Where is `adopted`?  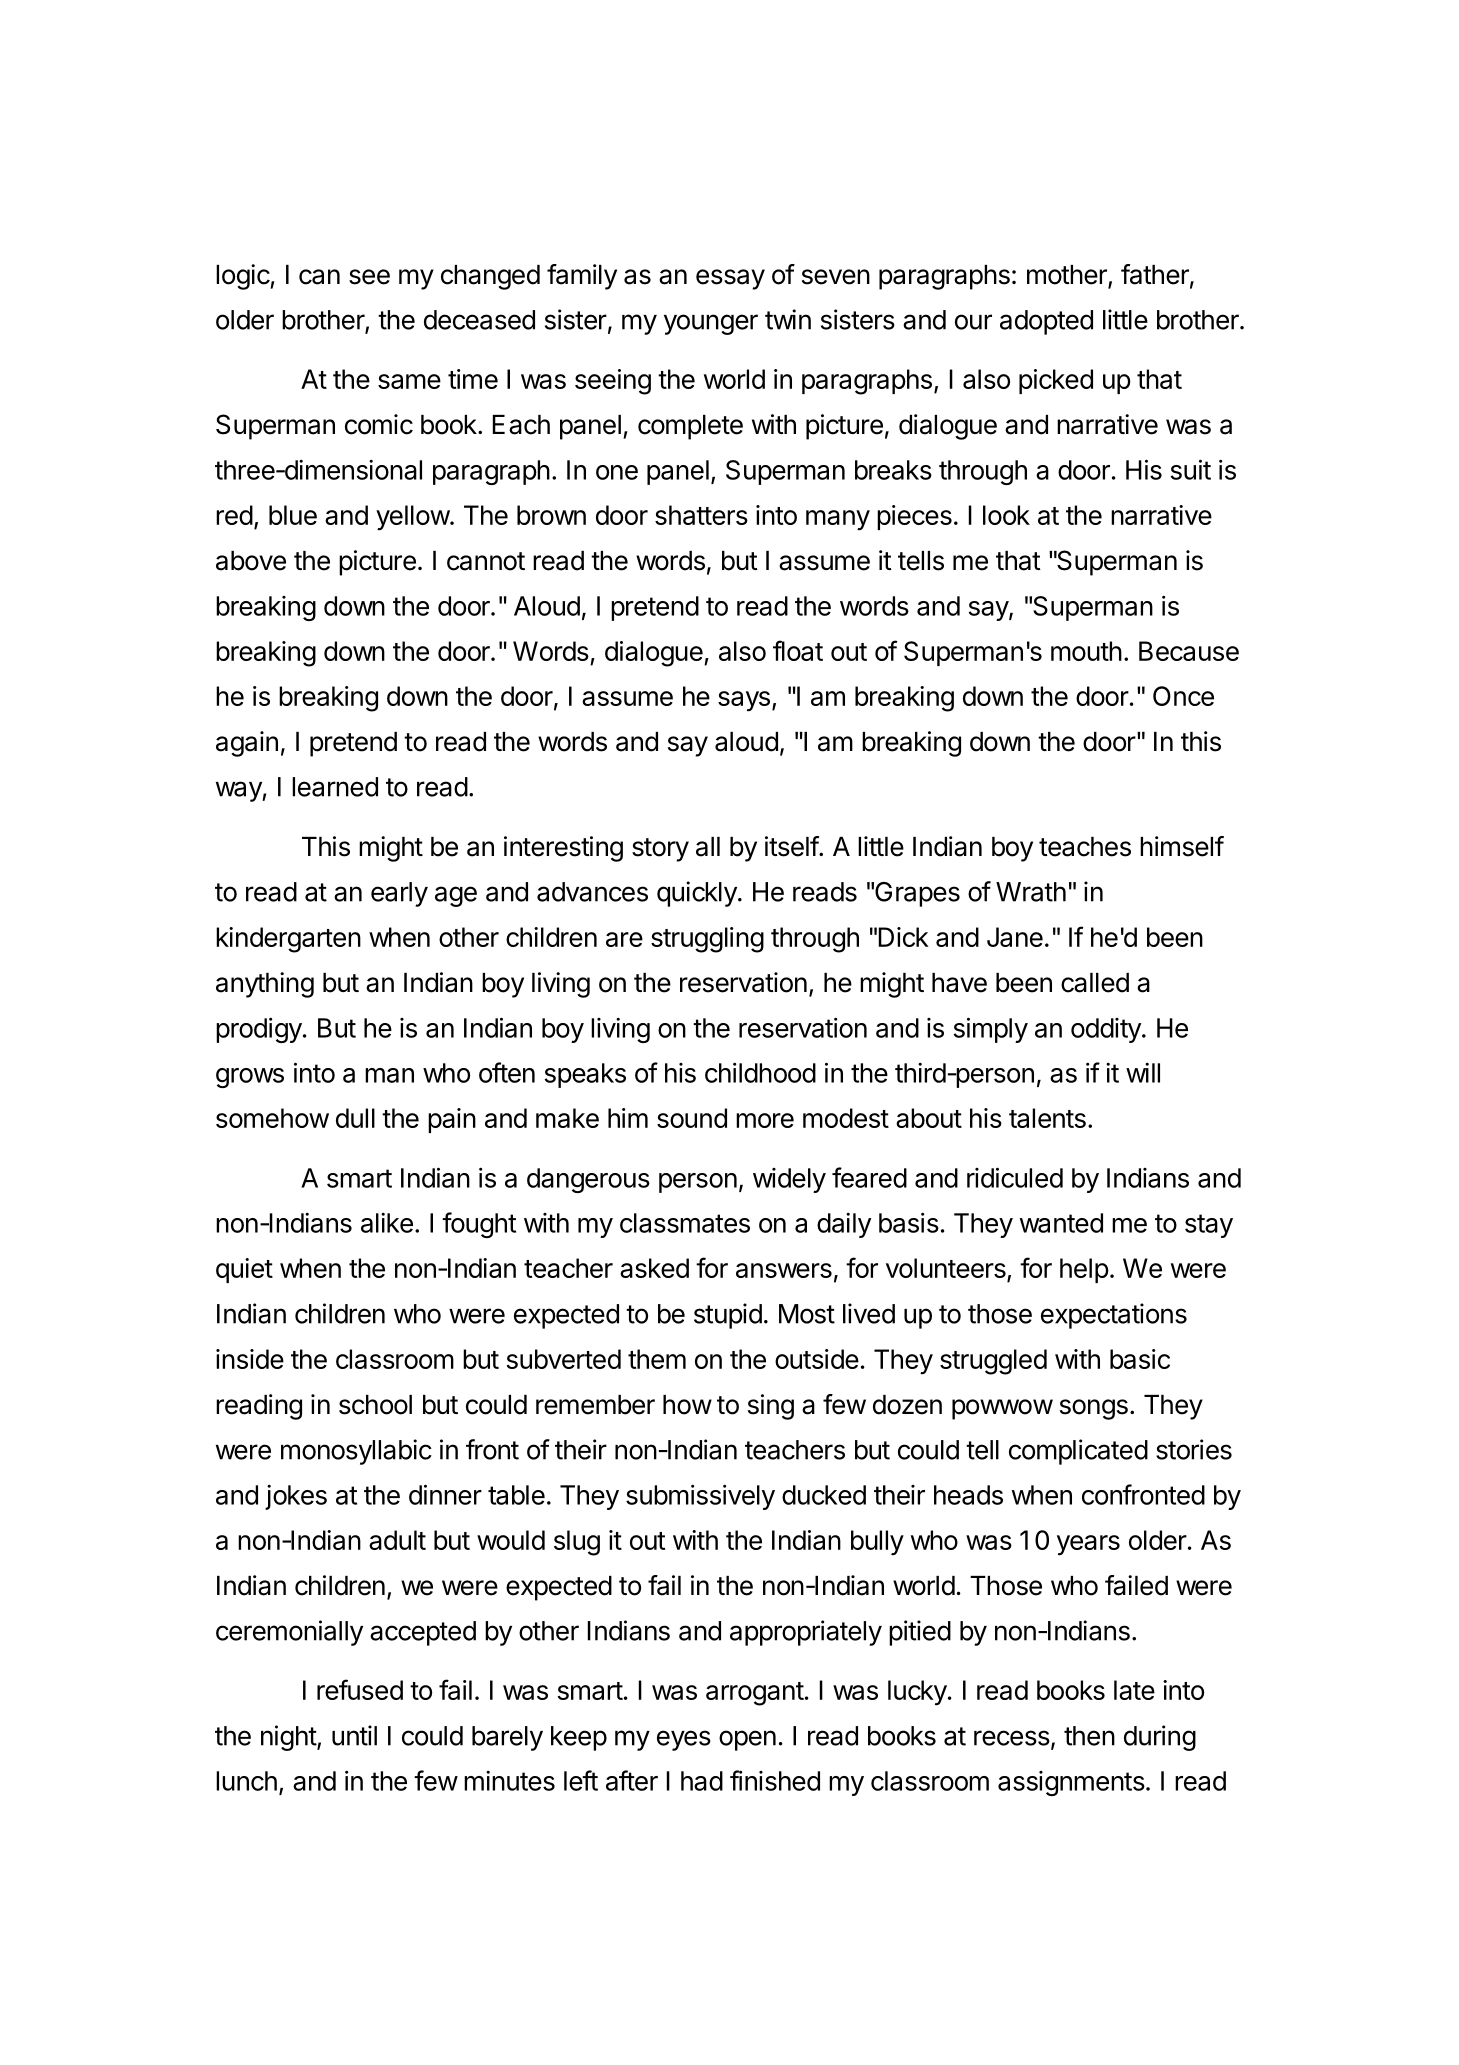
adopted is located at coordinates (1046, 322).
